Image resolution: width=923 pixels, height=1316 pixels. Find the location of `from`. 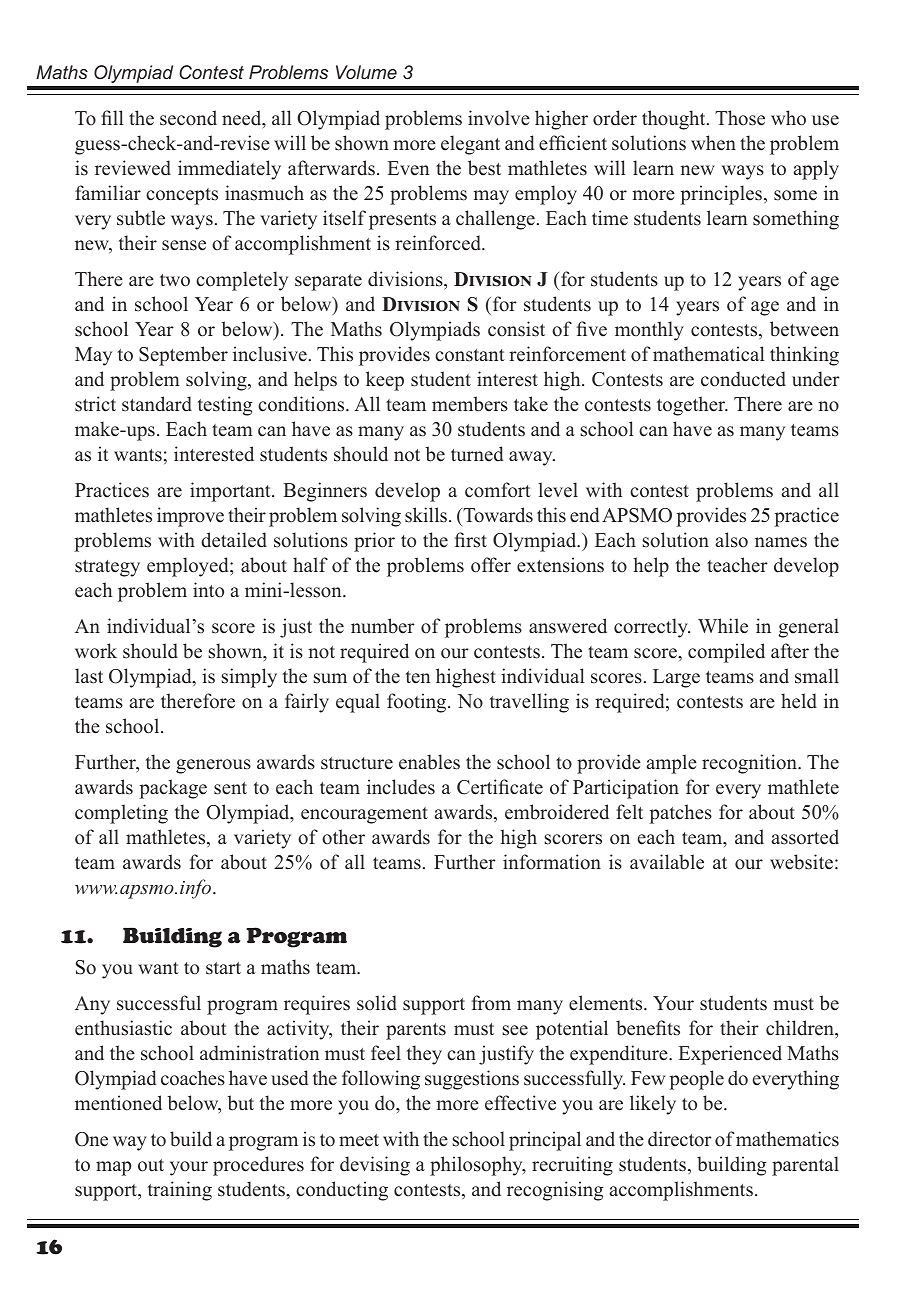

from is located at coordinates (491, 1003).
